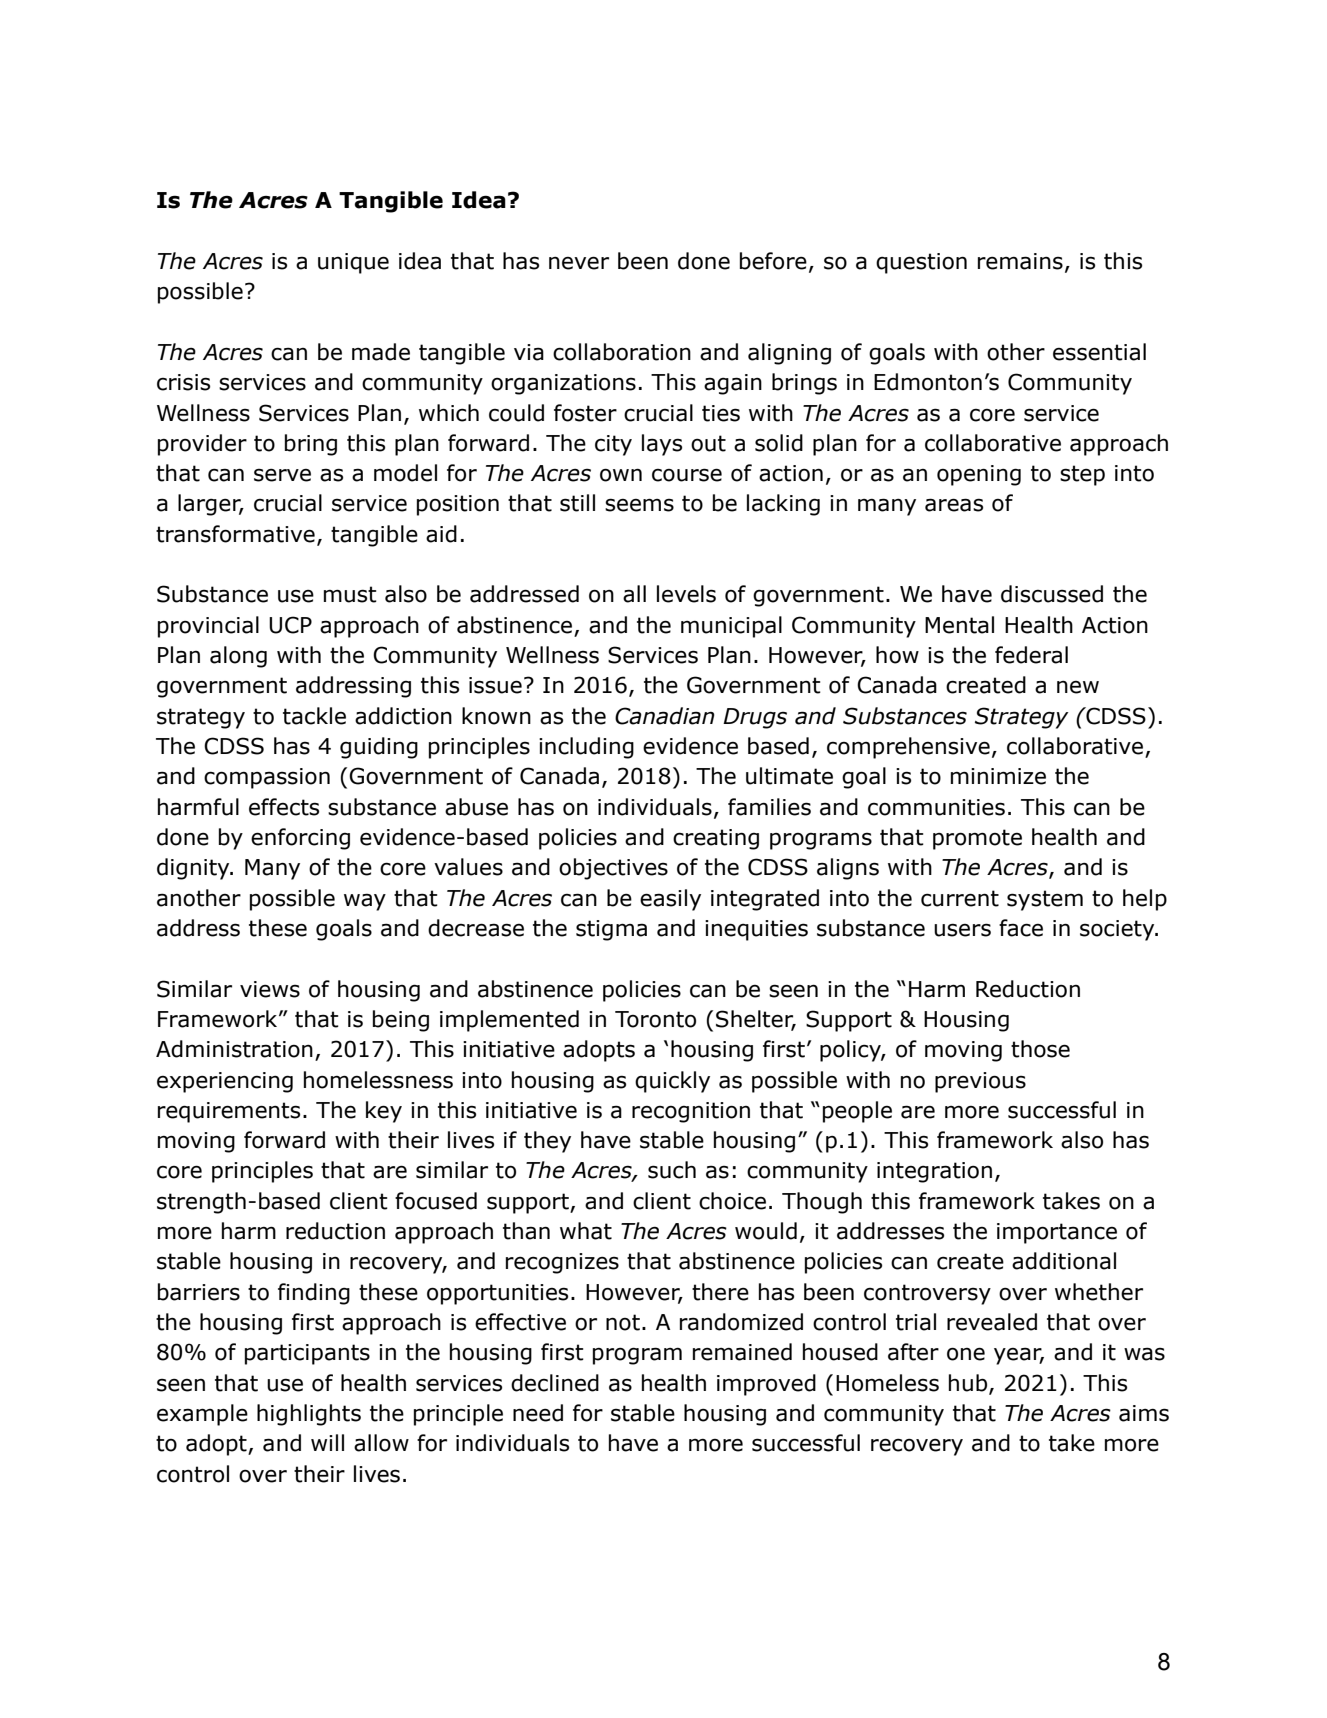 Image resolution: width=1327 pixels, height=1718 pixels. I want to click on hub, so click(969, 1383).
